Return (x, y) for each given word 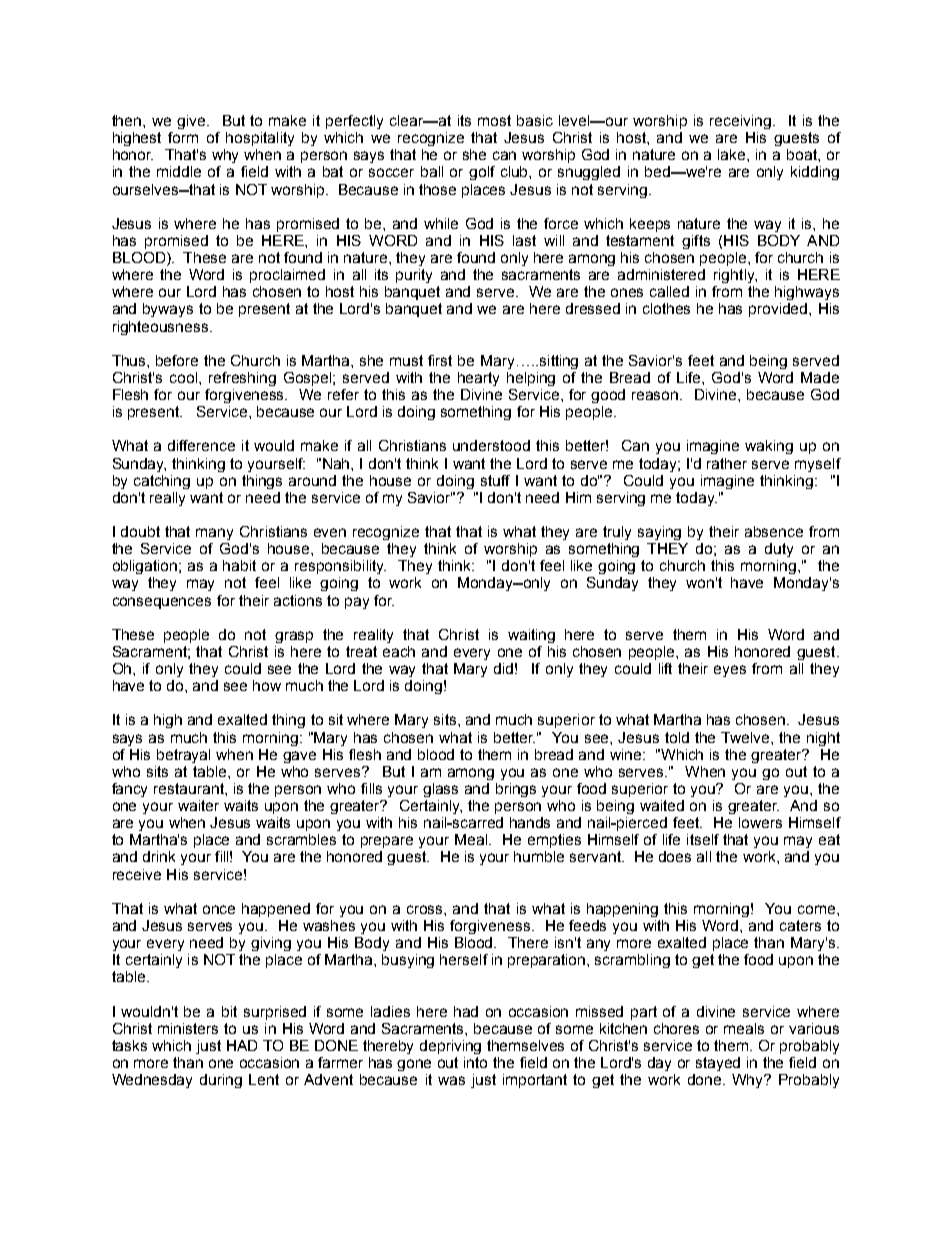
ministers (188, 1028)
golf (482, 173)
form (183, 137)
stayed (718, 1064)
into (475, 1062)
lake (733, 154)
